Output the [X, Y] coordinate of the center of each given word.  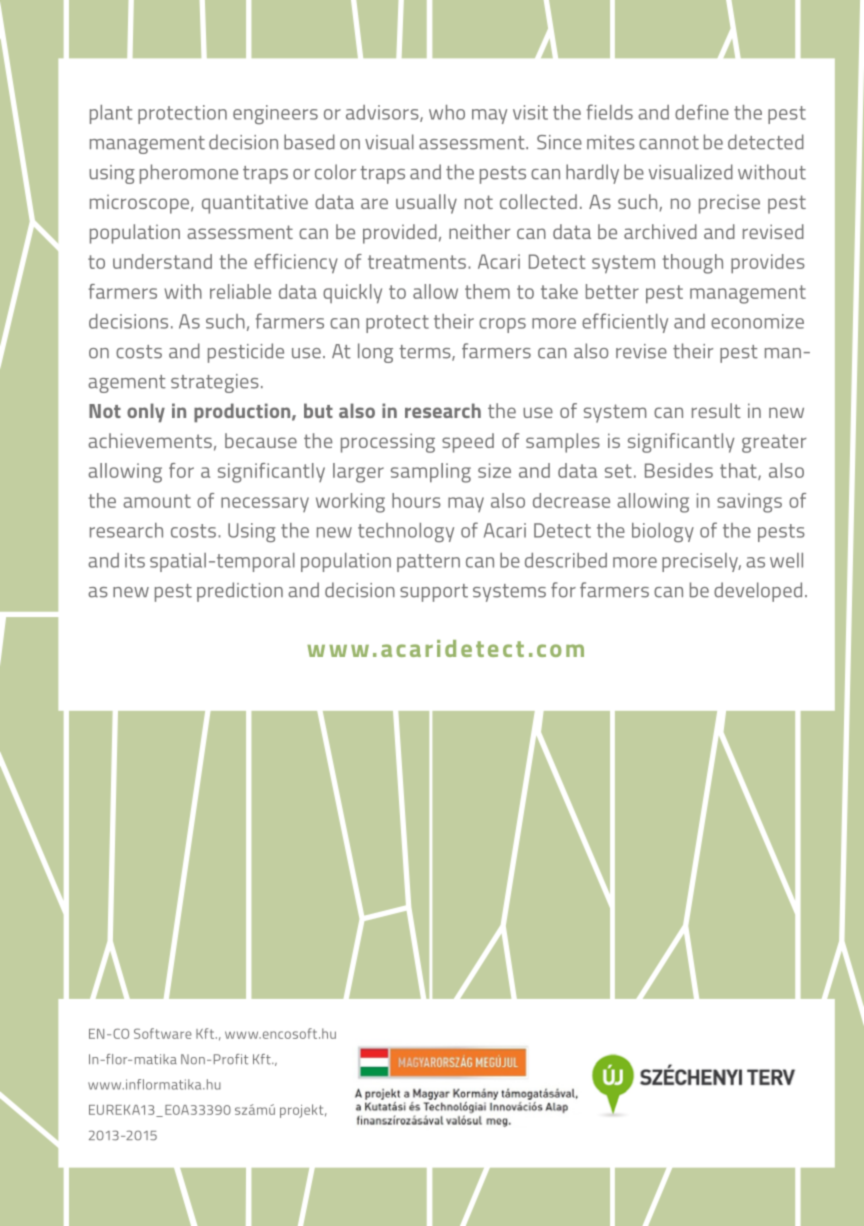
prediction [240, 592]
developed [758, 592]
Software [163, 1033]
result [716, 410]
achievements [150, 440]
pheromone [189, 174]
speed [468, 443]
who [447, 112]
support [434, 593]
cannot [669, 143]
